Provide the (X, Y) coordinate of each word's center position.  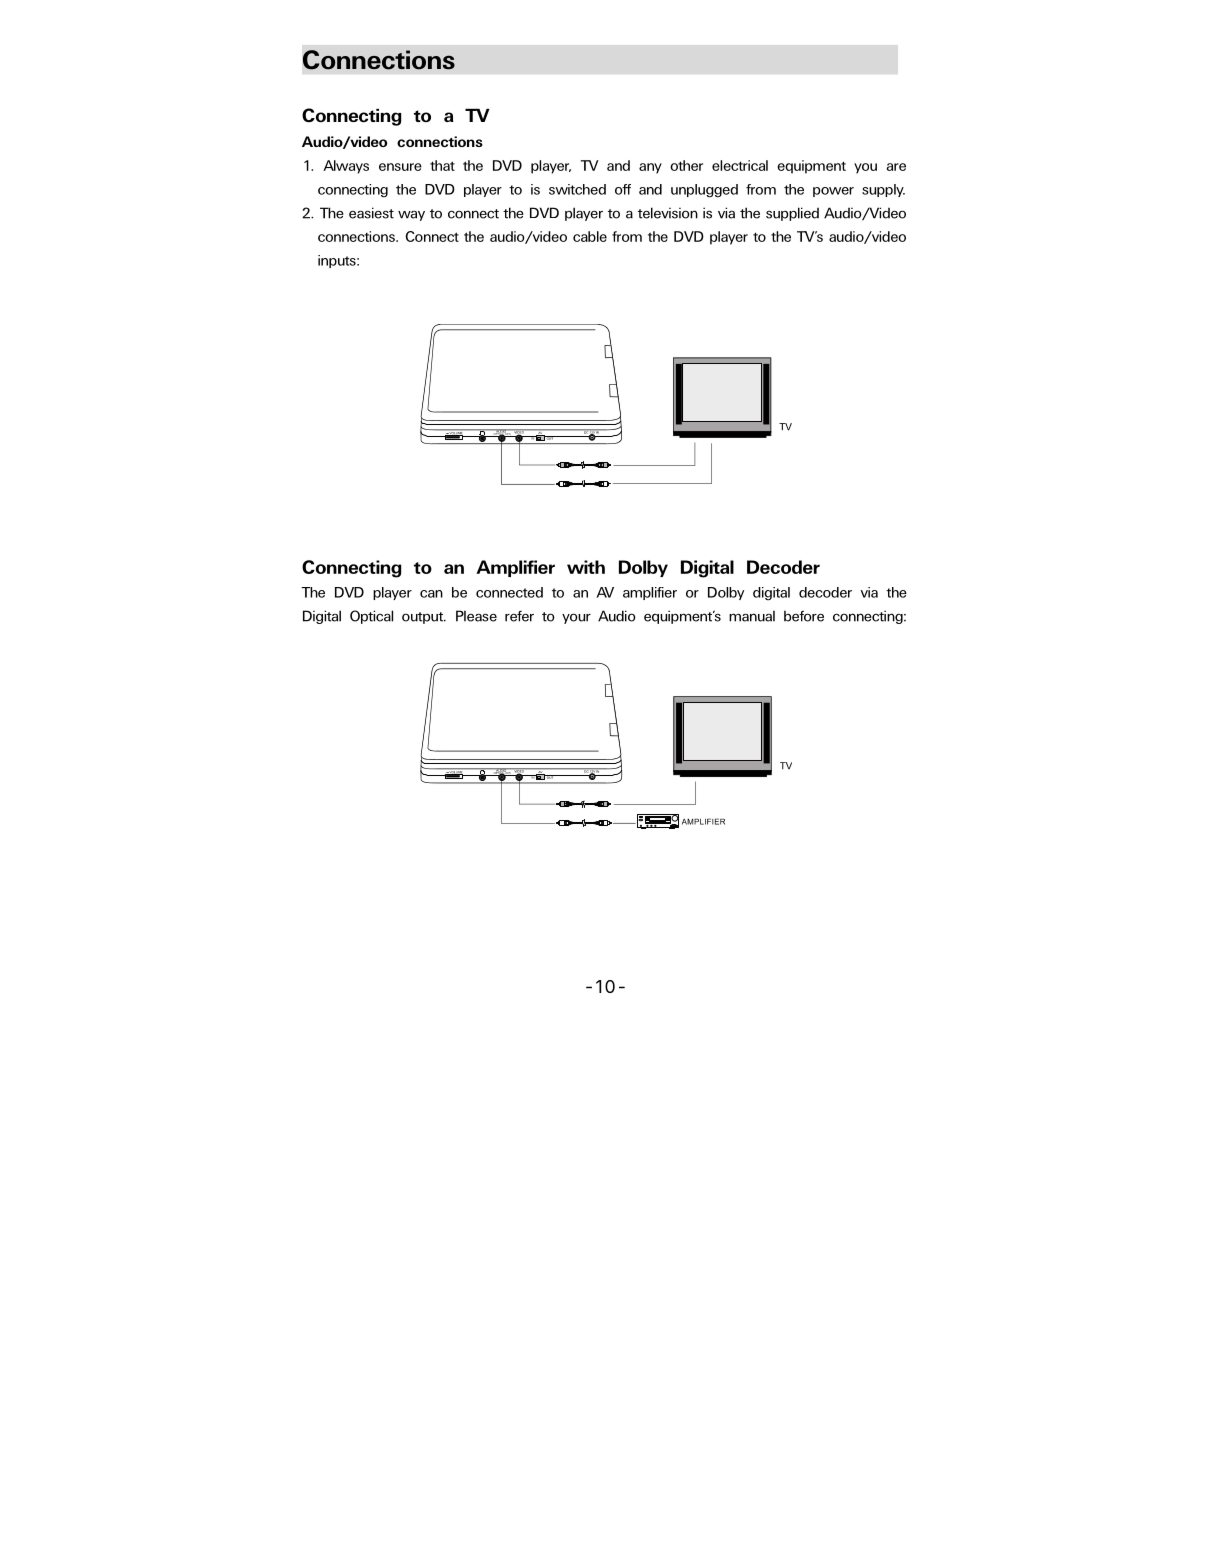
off (623, 189)
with (586, 567)
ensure (400, 167)
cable (590, 236)
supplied (792, 214)
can (431, 594)
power (833, 192)
